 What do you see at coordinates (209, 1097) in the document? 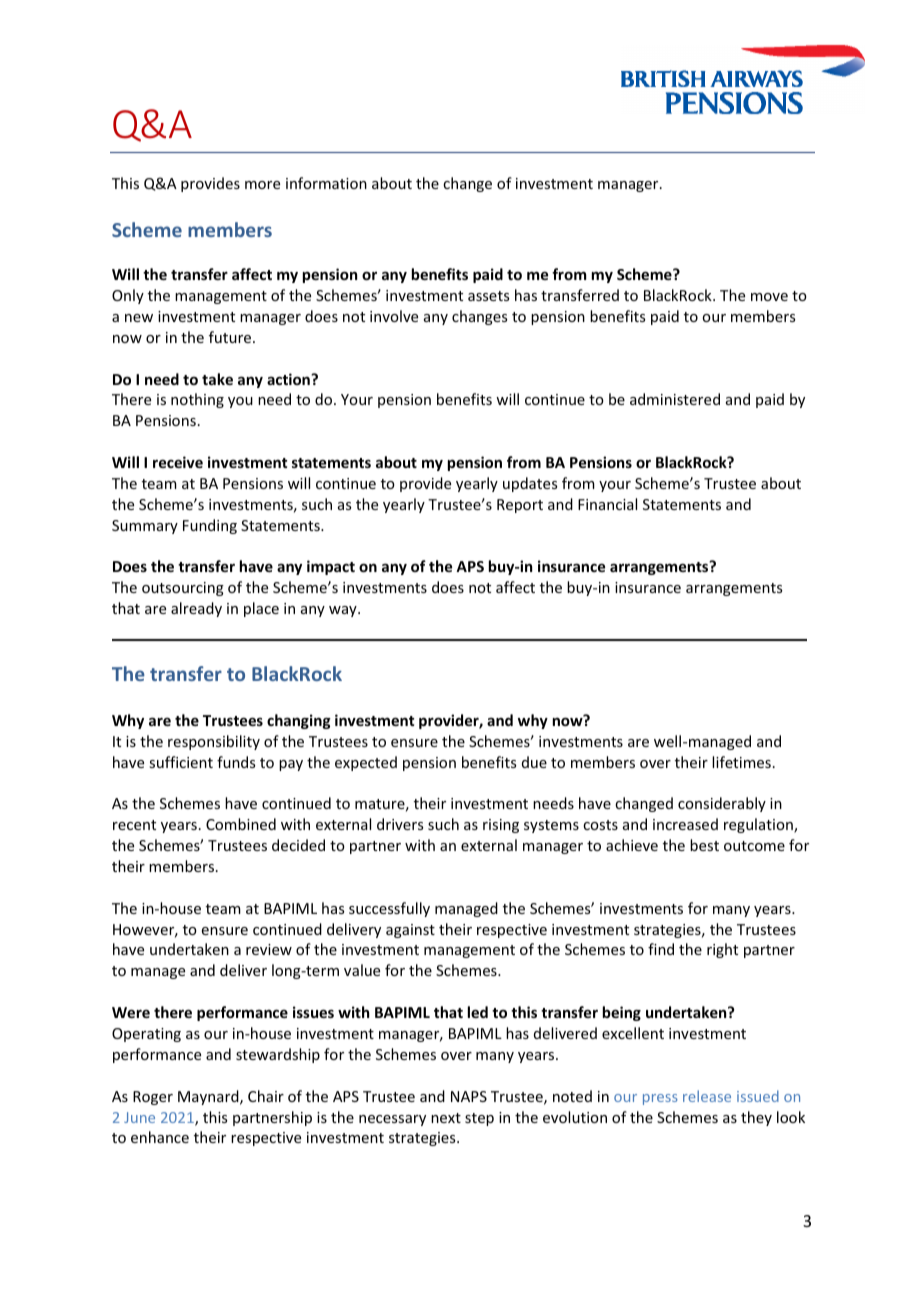
I see `Maynard` at bounding box center [209, 1097].
